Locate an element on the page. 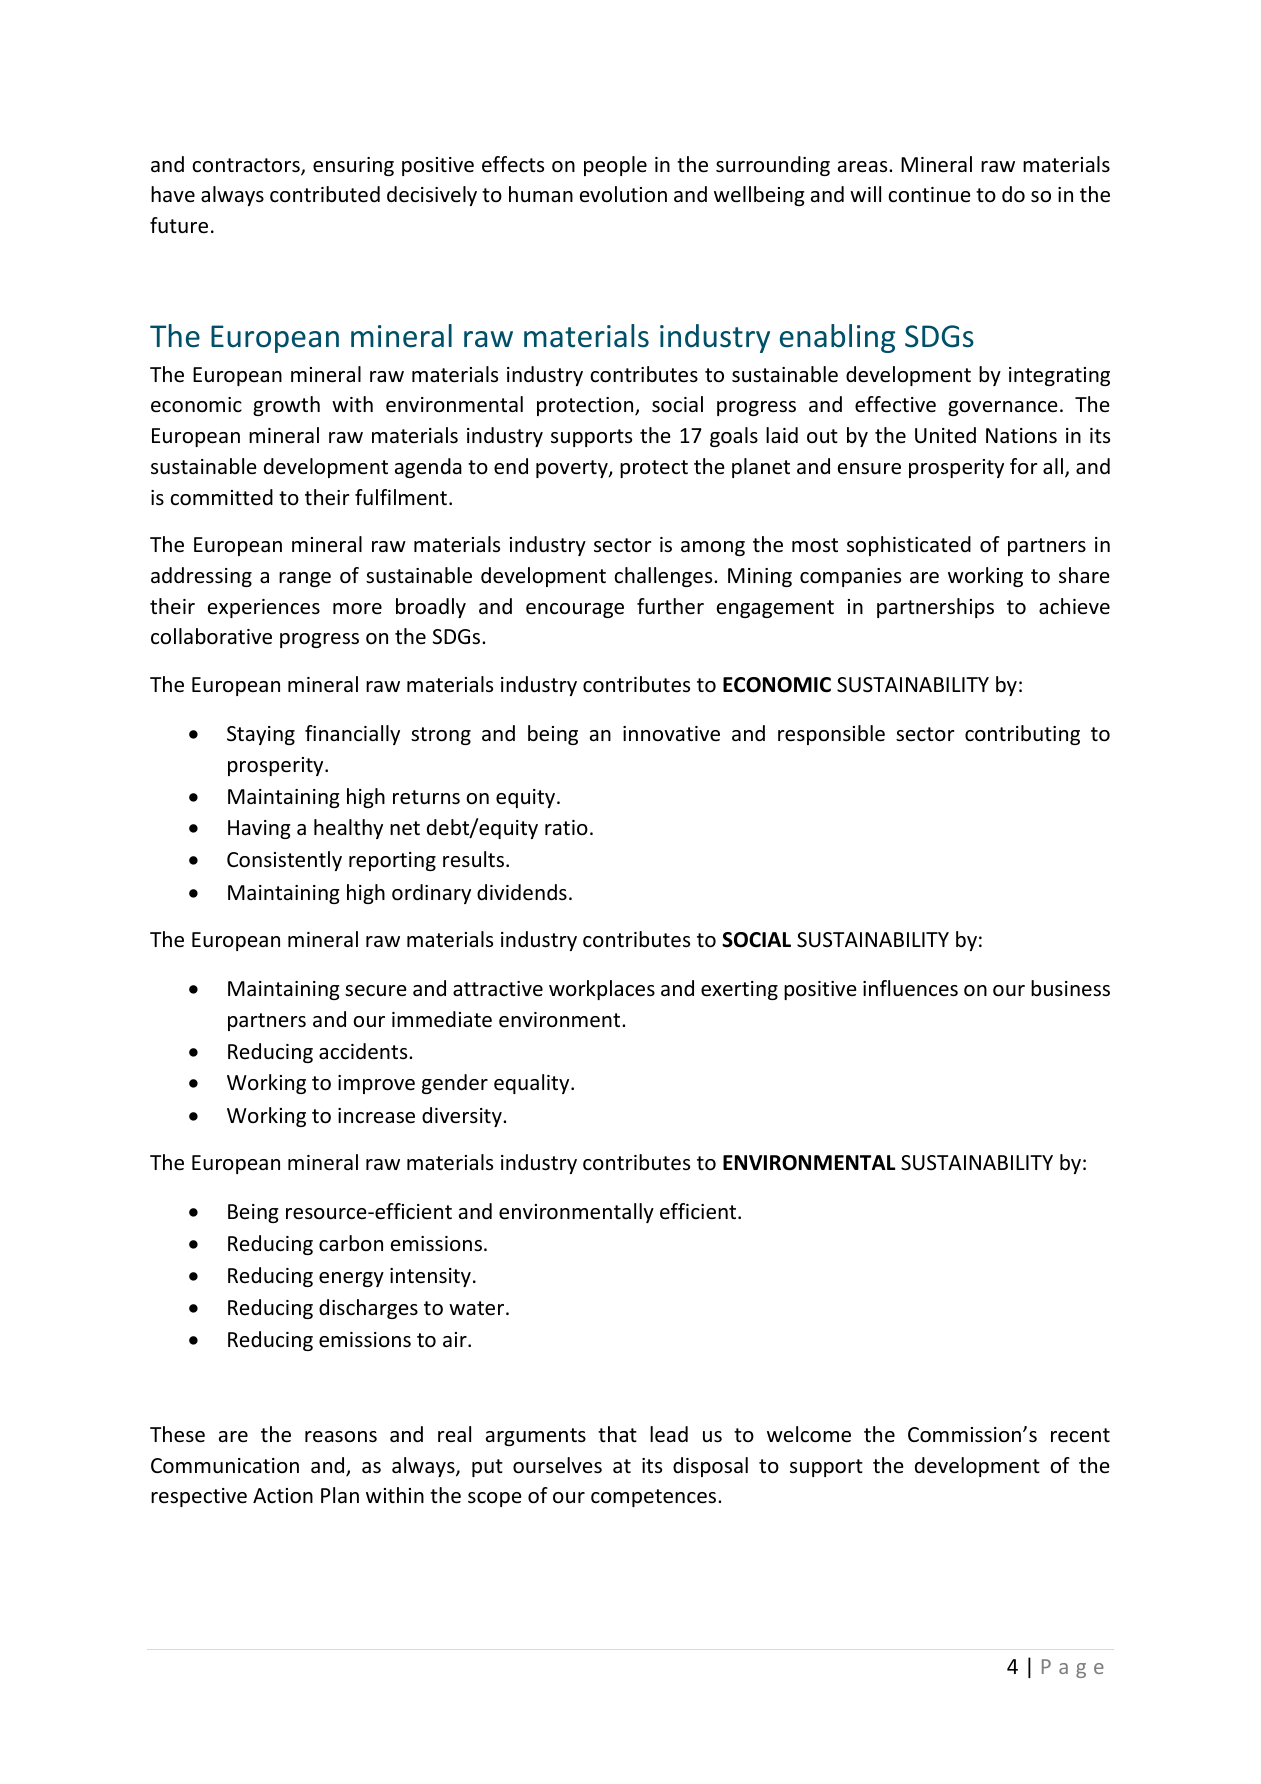 The height and width of the document is (1784, 1261). influences is located at coordinates (910, 988).
